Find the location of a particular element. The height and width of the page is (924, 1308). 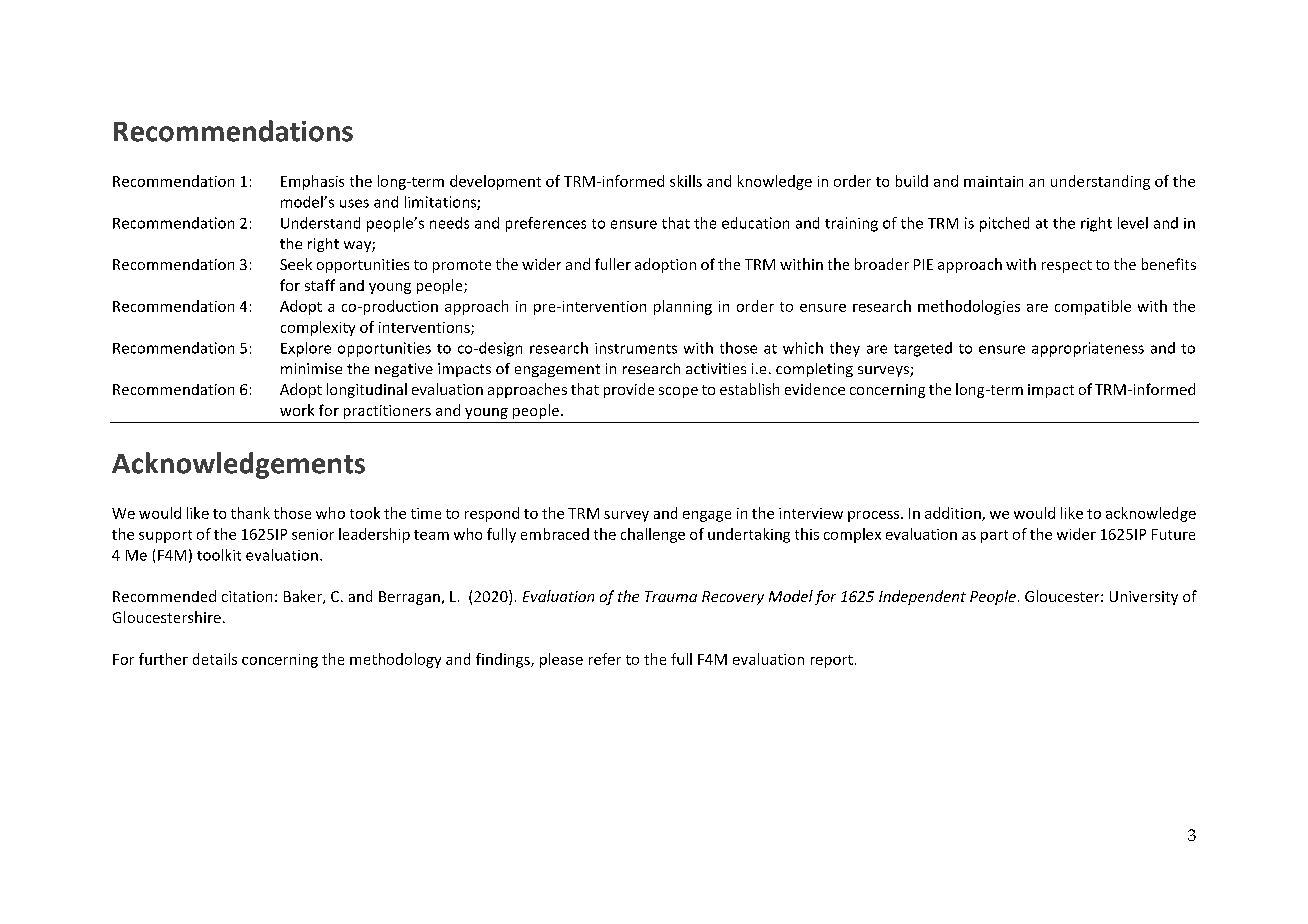

work is located at coordinates (297, 410).
